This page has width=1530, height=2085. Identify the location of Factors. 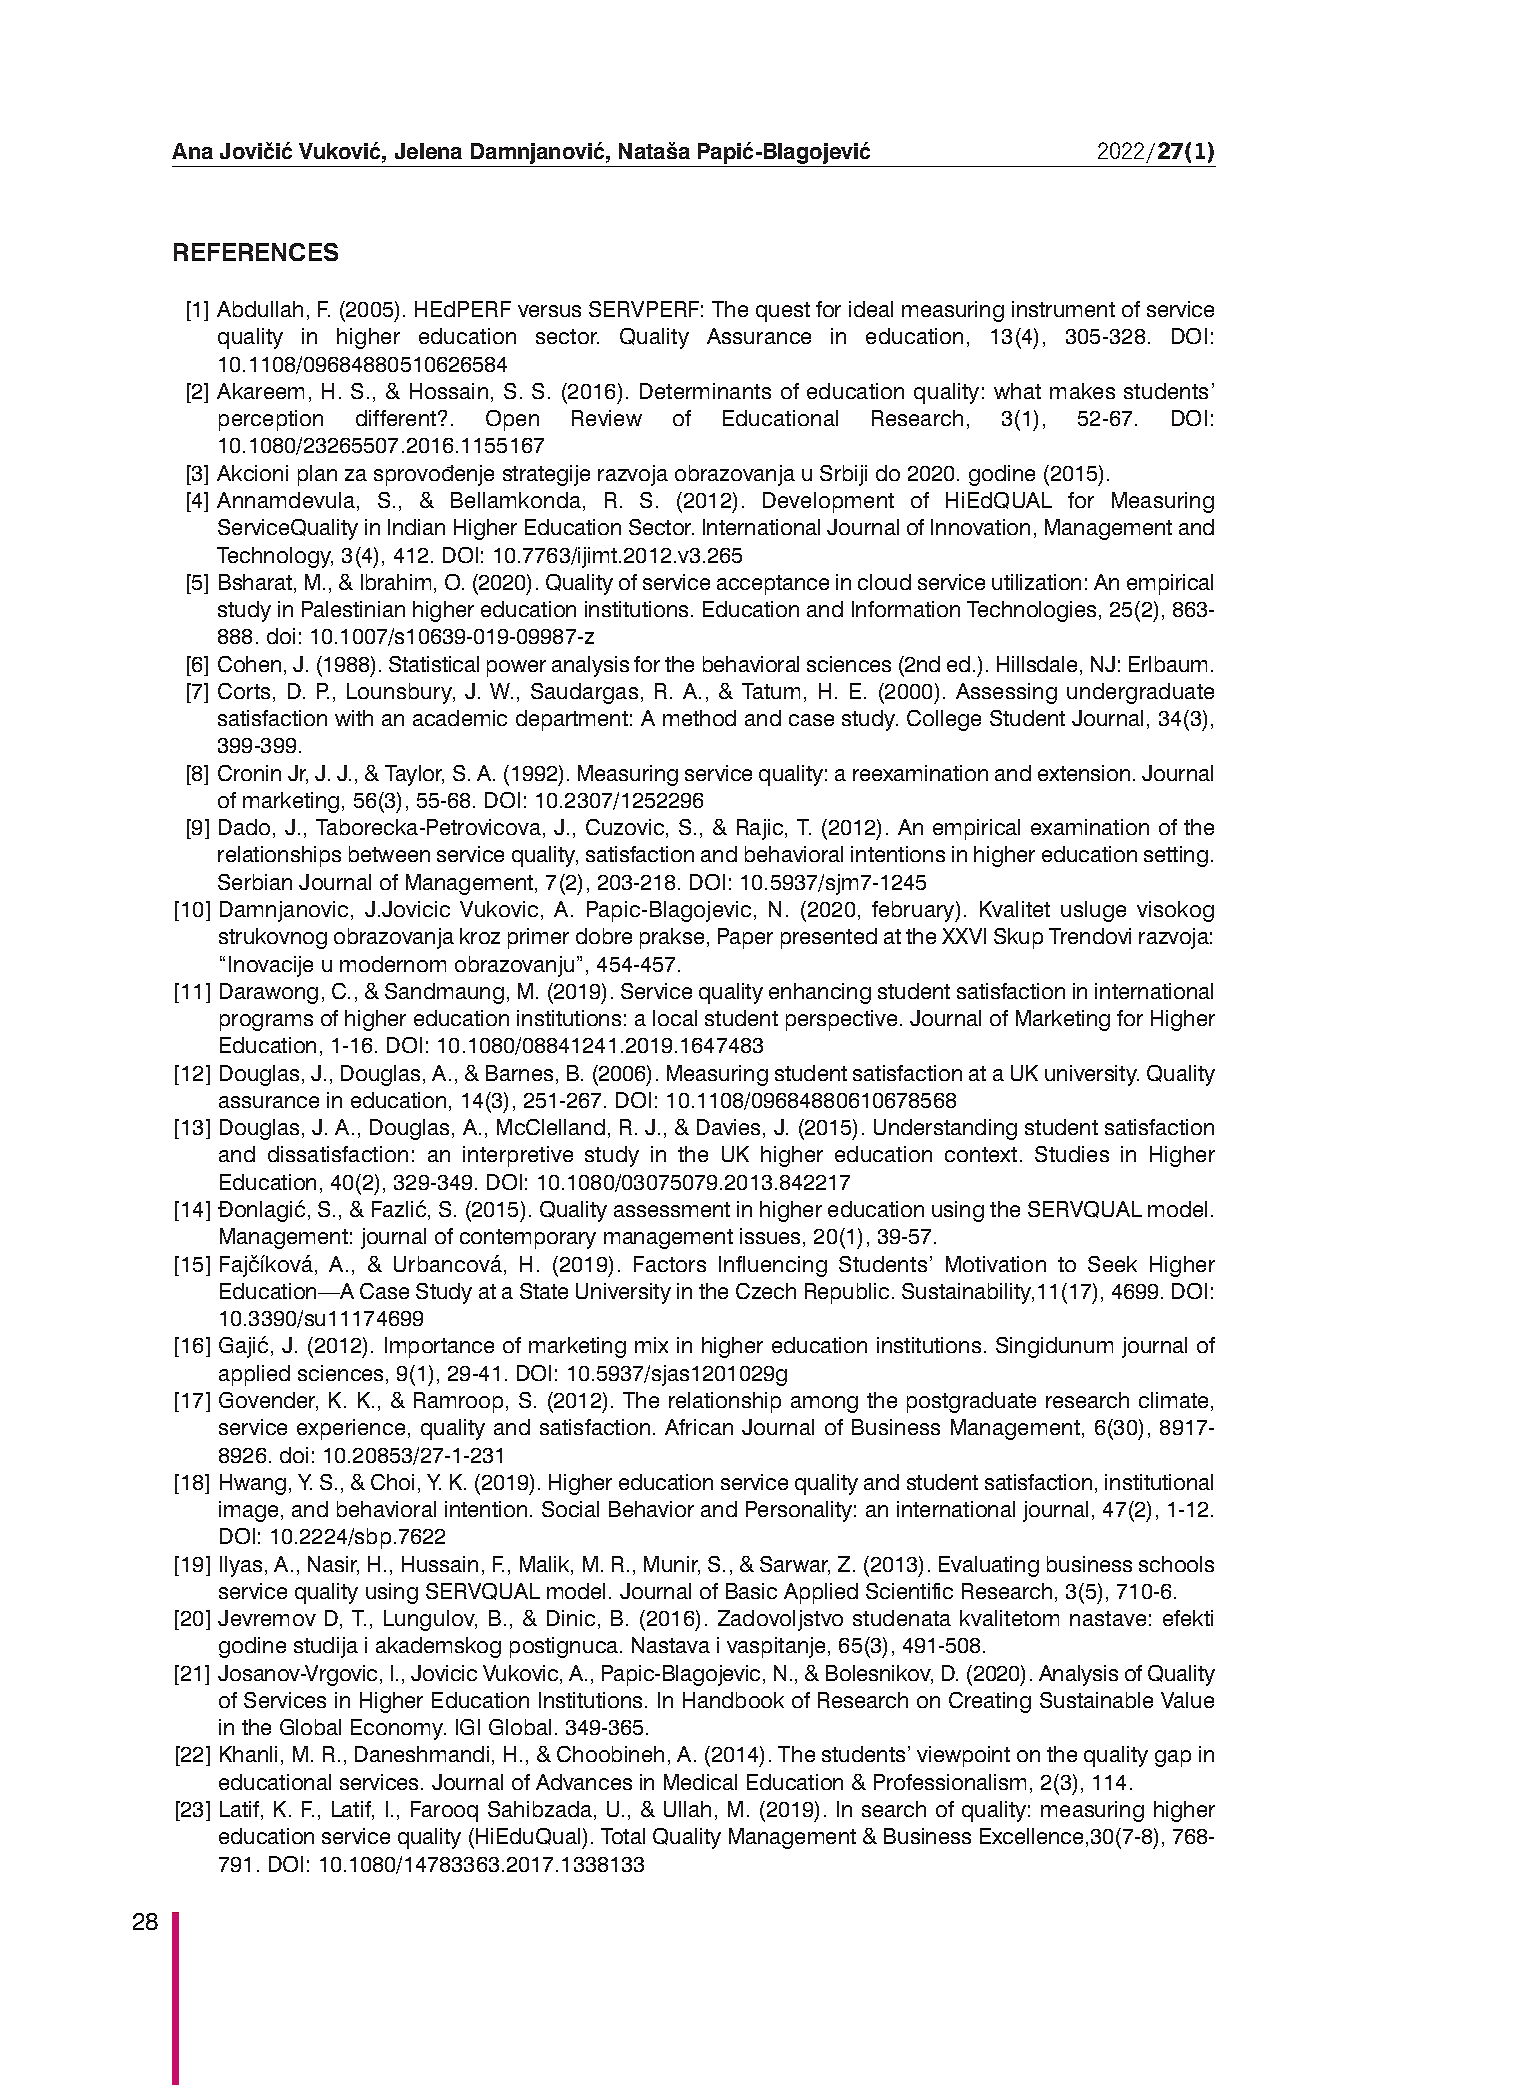
(670, 1264).
